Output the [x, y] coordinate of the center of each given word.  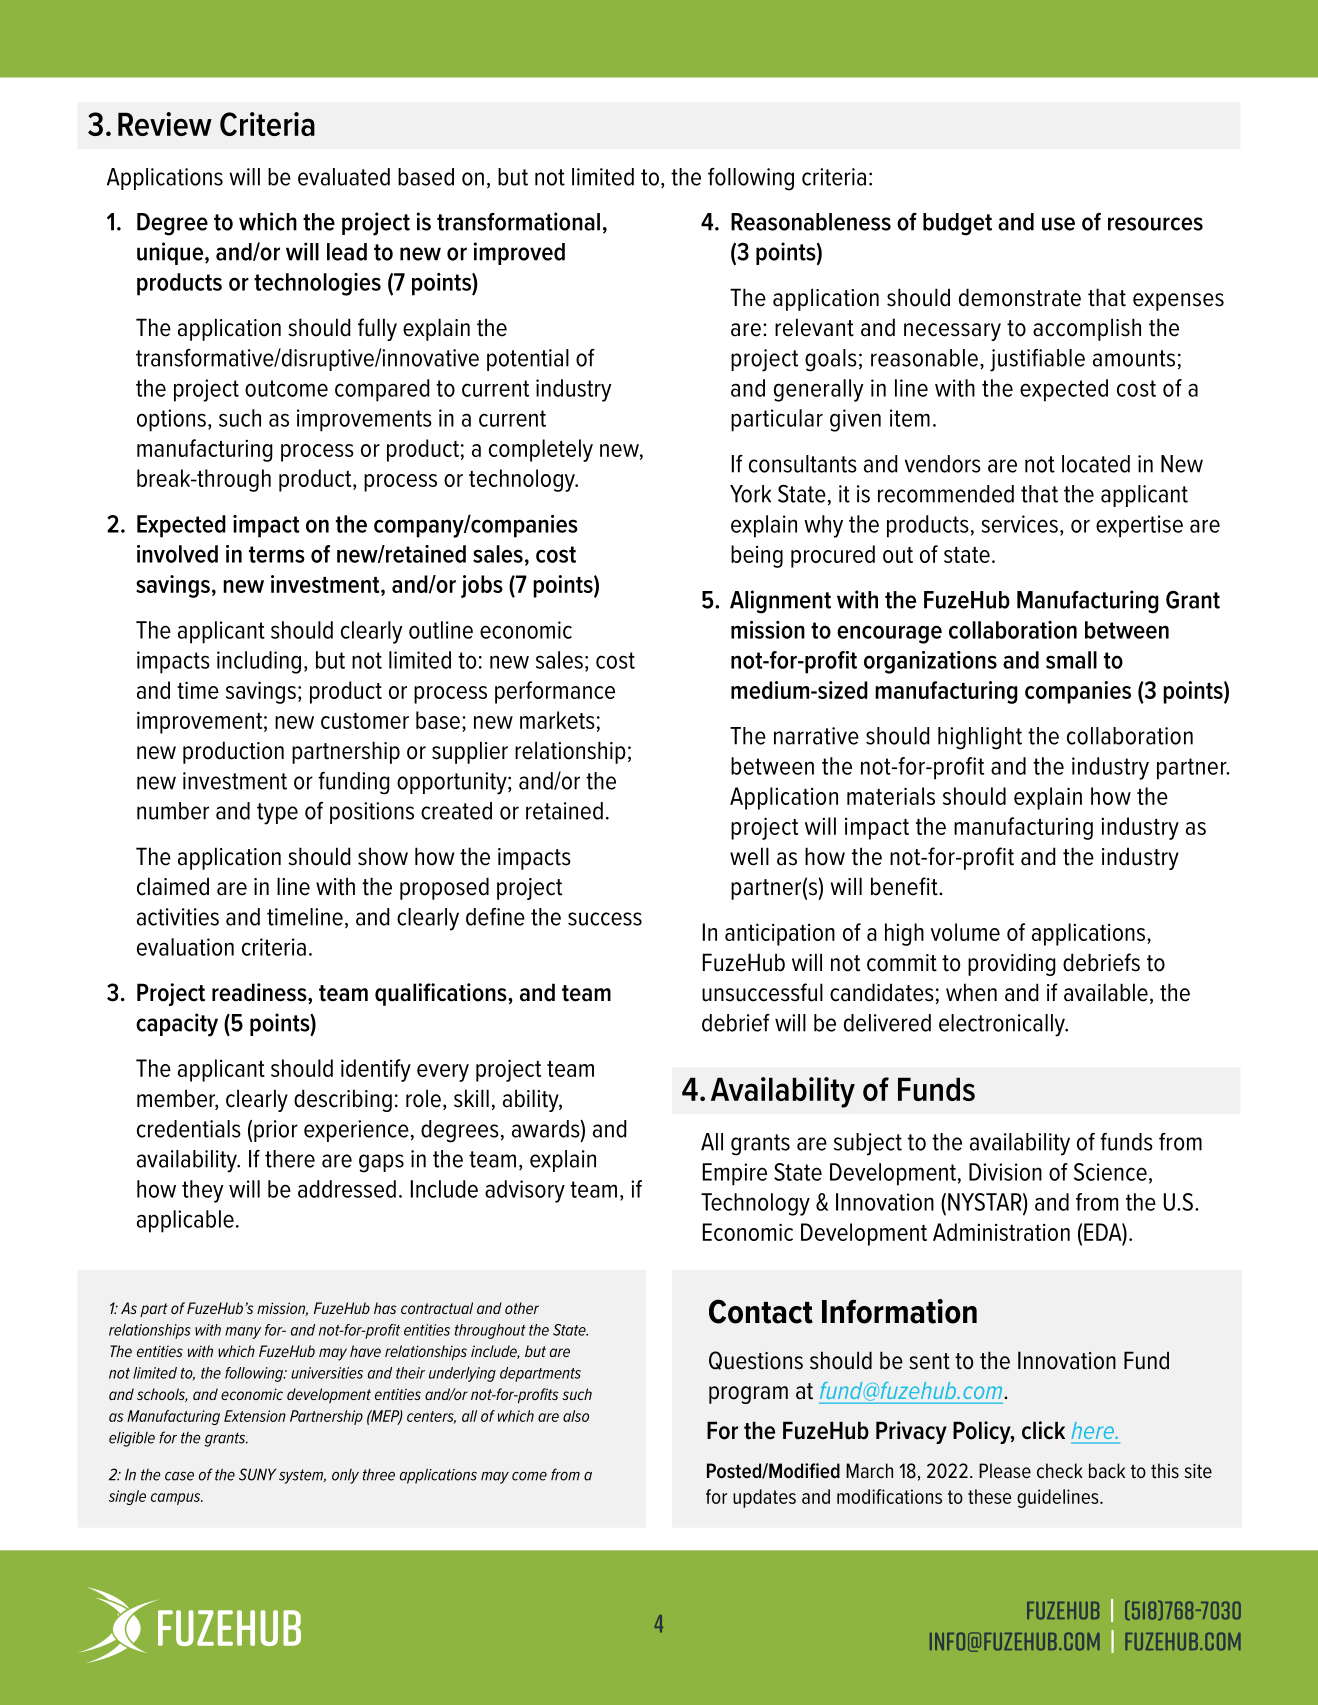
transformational [518, 221]
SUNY [257, 1474]
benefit [905, 886]
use [1058, 224]
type [277, 814]
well [749, 856]
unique [171, 253]
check [1060, 1470]
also [576, 1416]
